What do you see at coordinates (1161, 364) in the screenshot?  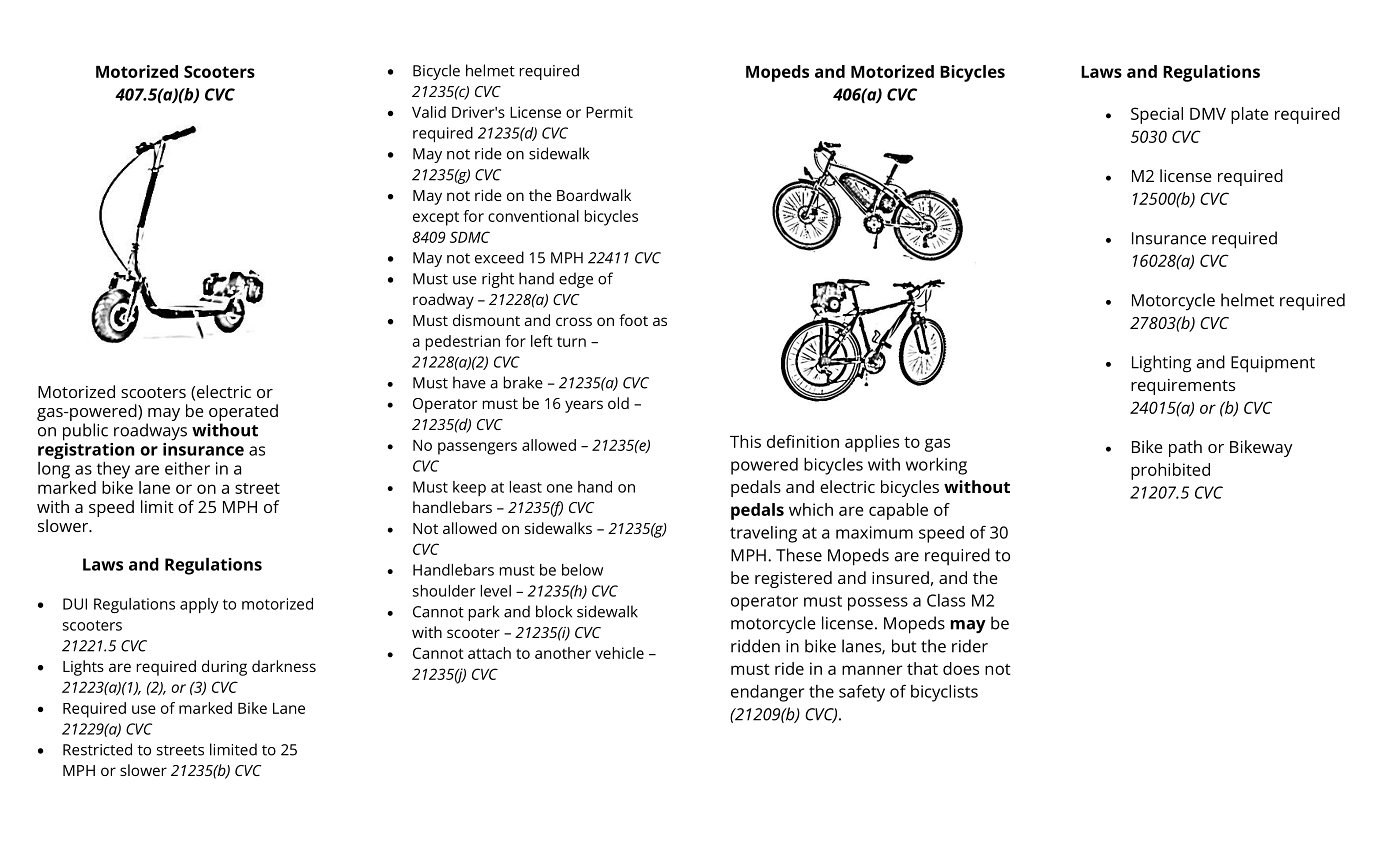 I see `Lighting` at bounding box center [1161, 364].
